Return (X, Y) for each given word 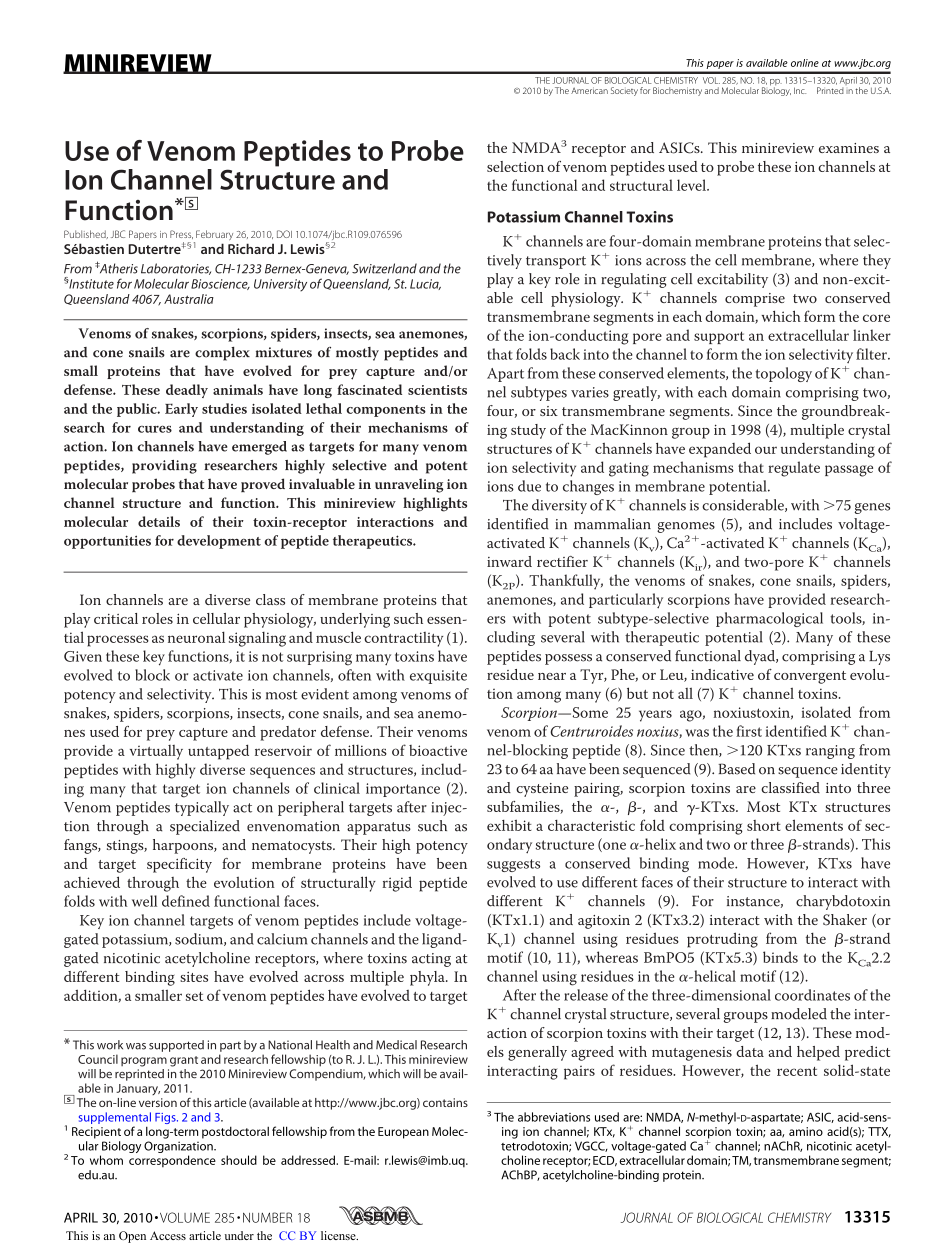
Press (181, 234)
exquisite (438, 677)
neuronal (196, 637)
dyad (761, 657)
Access (168, 1235)
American (589, 90)
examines (849, 148)
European (403, 1133)
